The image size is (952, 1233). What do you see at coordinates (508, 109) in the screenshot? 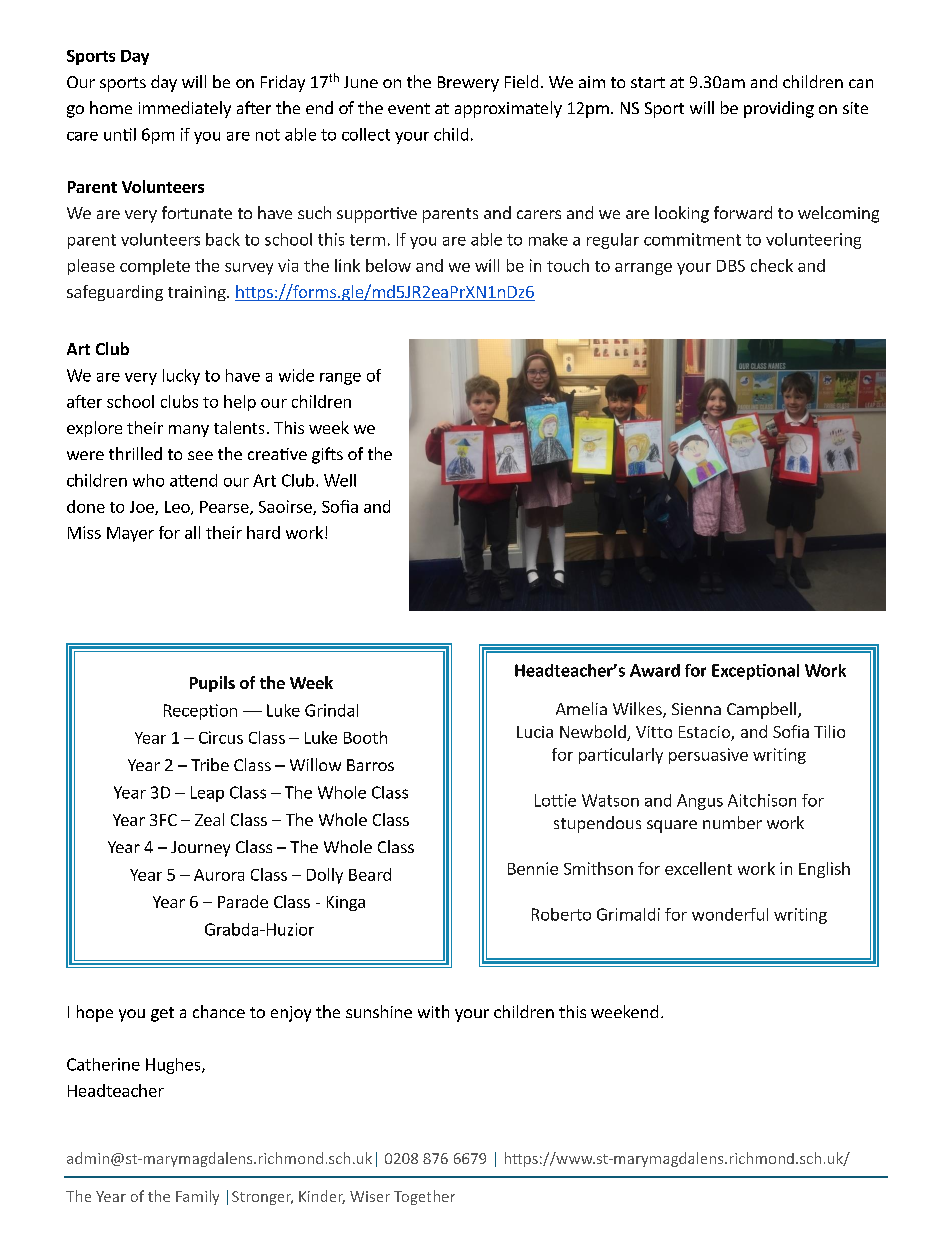
I see `approximately` at bounding box center [508, 109].
